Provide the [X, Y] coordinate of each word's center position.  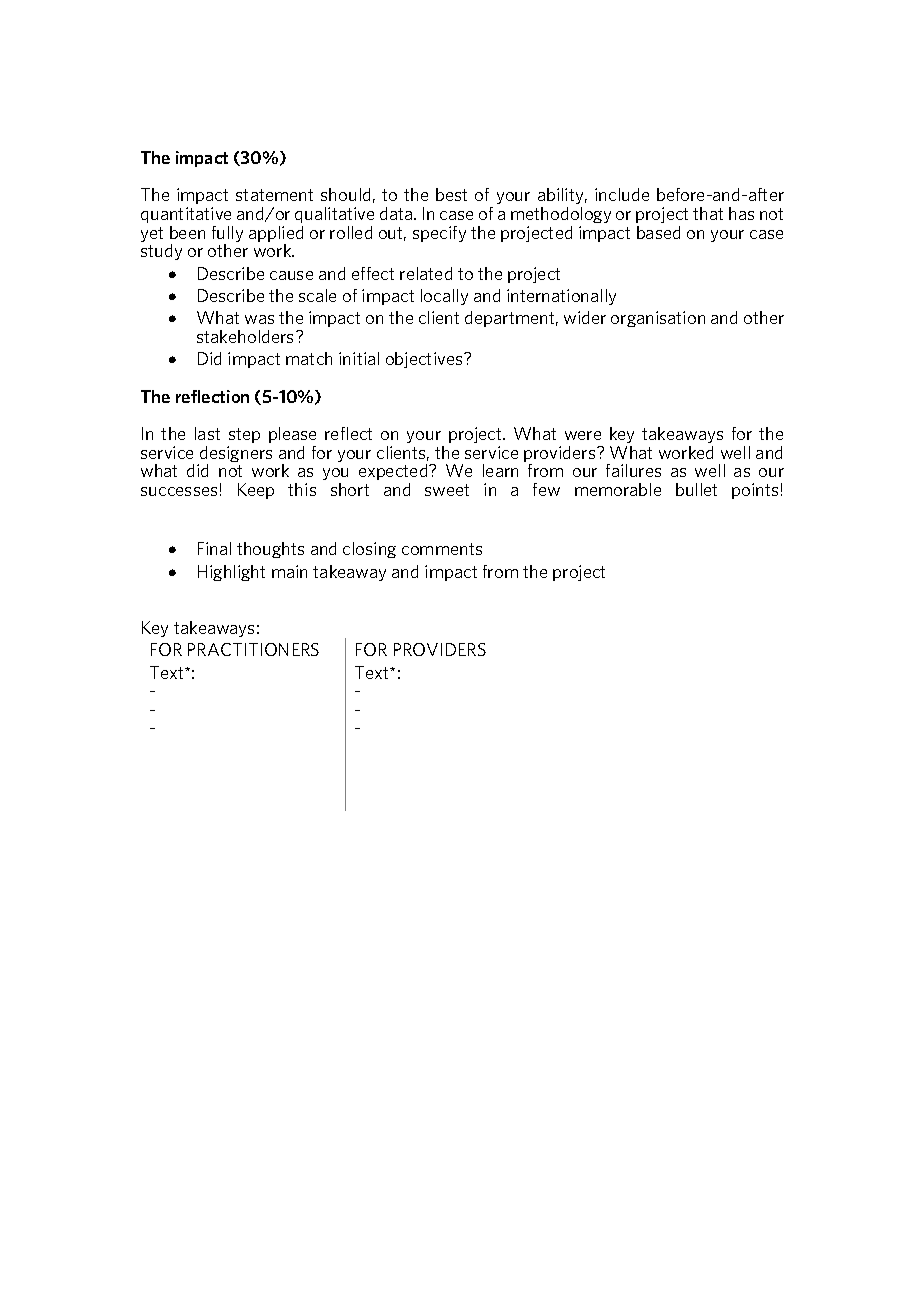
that [708, 213]
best [451, 194]
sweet [447, 490]
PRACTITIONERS [253, 649]
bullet [696, 489]
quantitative [186, 215]
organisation [658, 319]
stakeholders [247, 336]
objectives [425, 360]
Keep [256, 491]
